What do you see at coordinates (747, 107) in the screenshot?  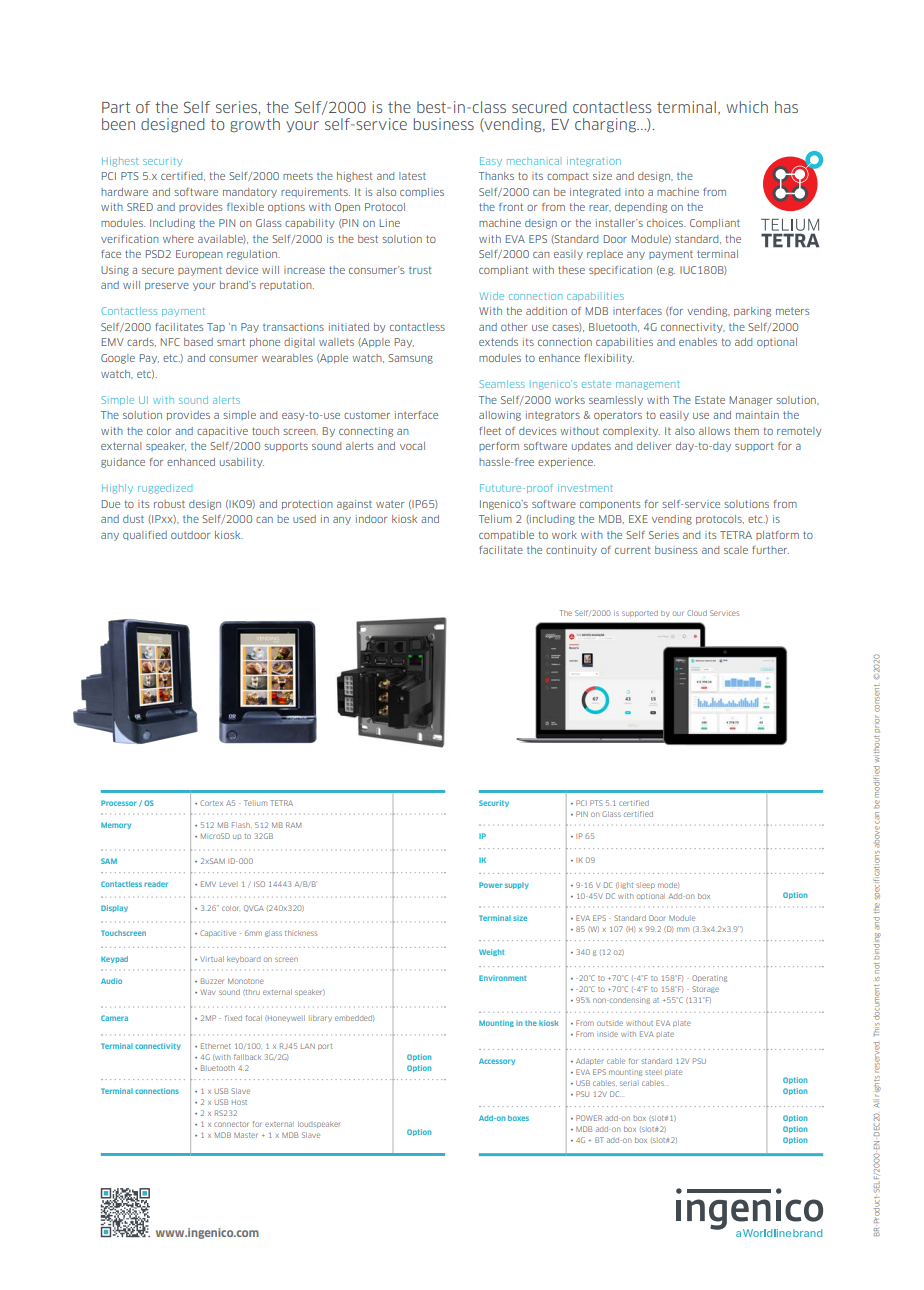 I see `which` at bounding box center [747, 107].
